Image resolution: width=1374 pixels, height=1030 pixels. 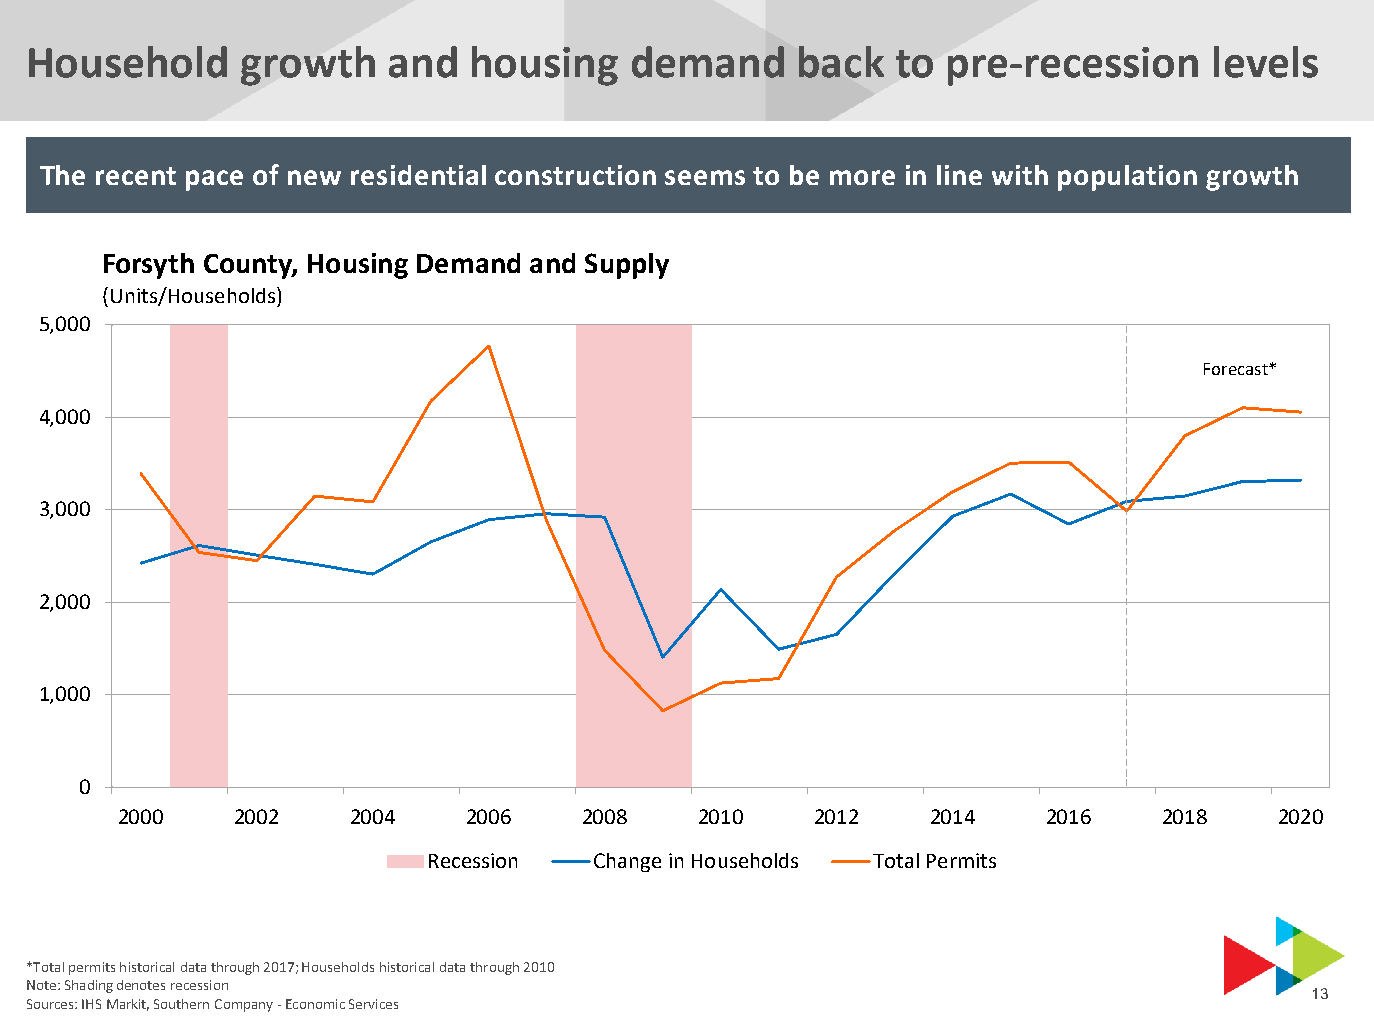 What do you see at coordinates (373, 1004) in the screenshot?
I see `Services` at bounding box center [373, 1004].
